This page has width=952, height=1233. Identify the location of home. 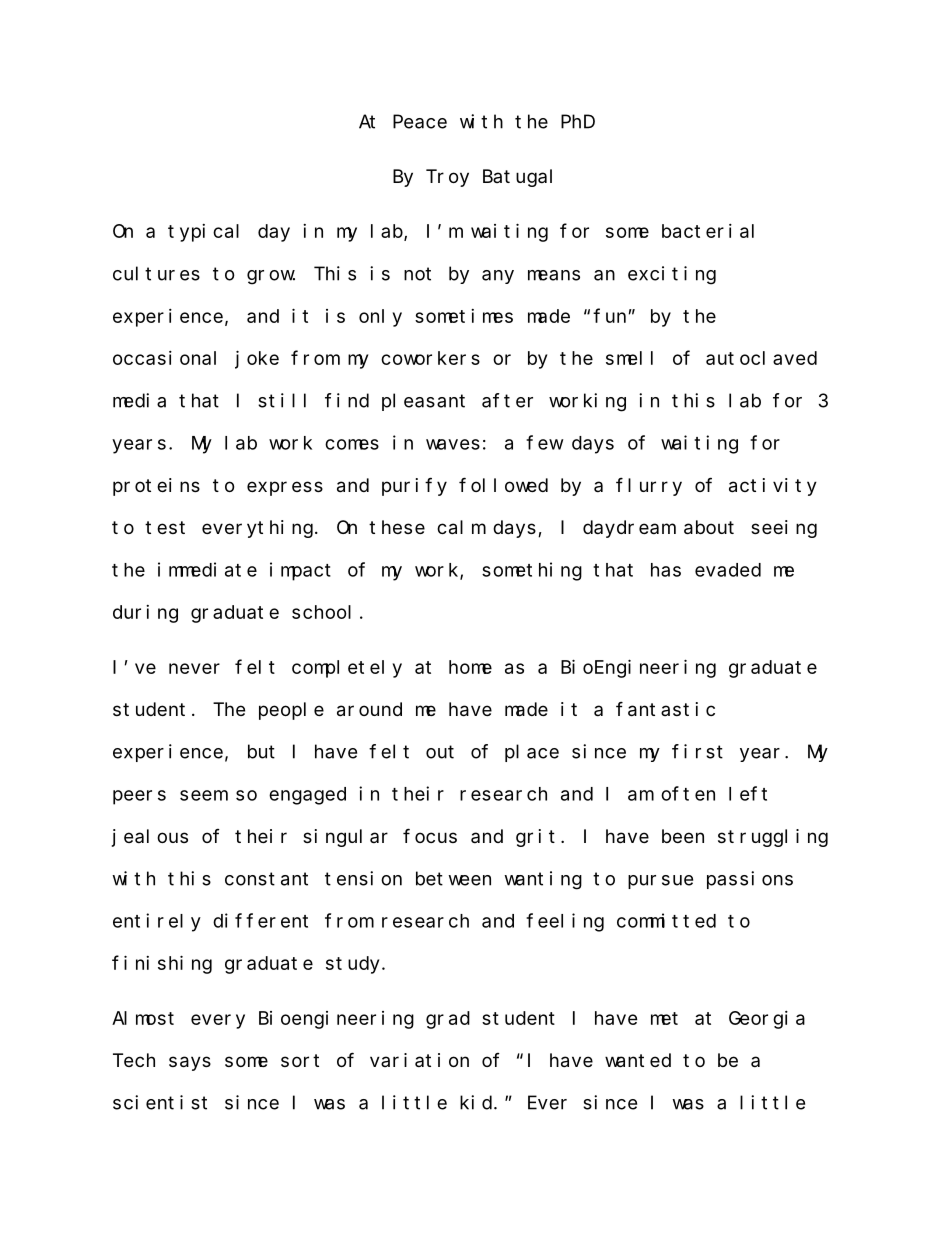
(470, 667).
